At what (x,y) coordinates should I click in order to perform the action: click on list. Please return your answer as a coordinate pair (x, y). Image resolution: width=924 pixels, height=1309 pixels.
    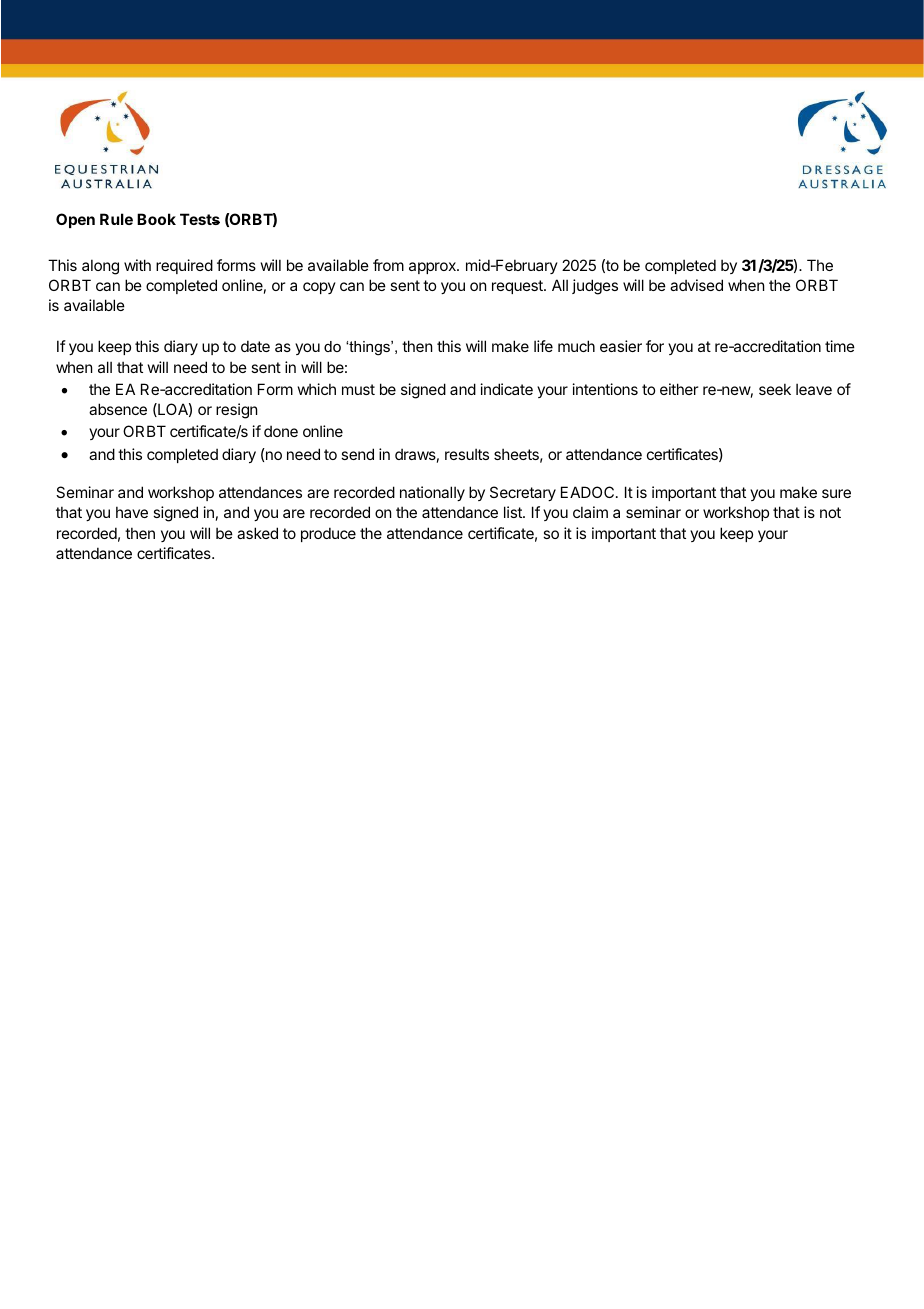
    Looking at the image, I should click on (514, 512).
